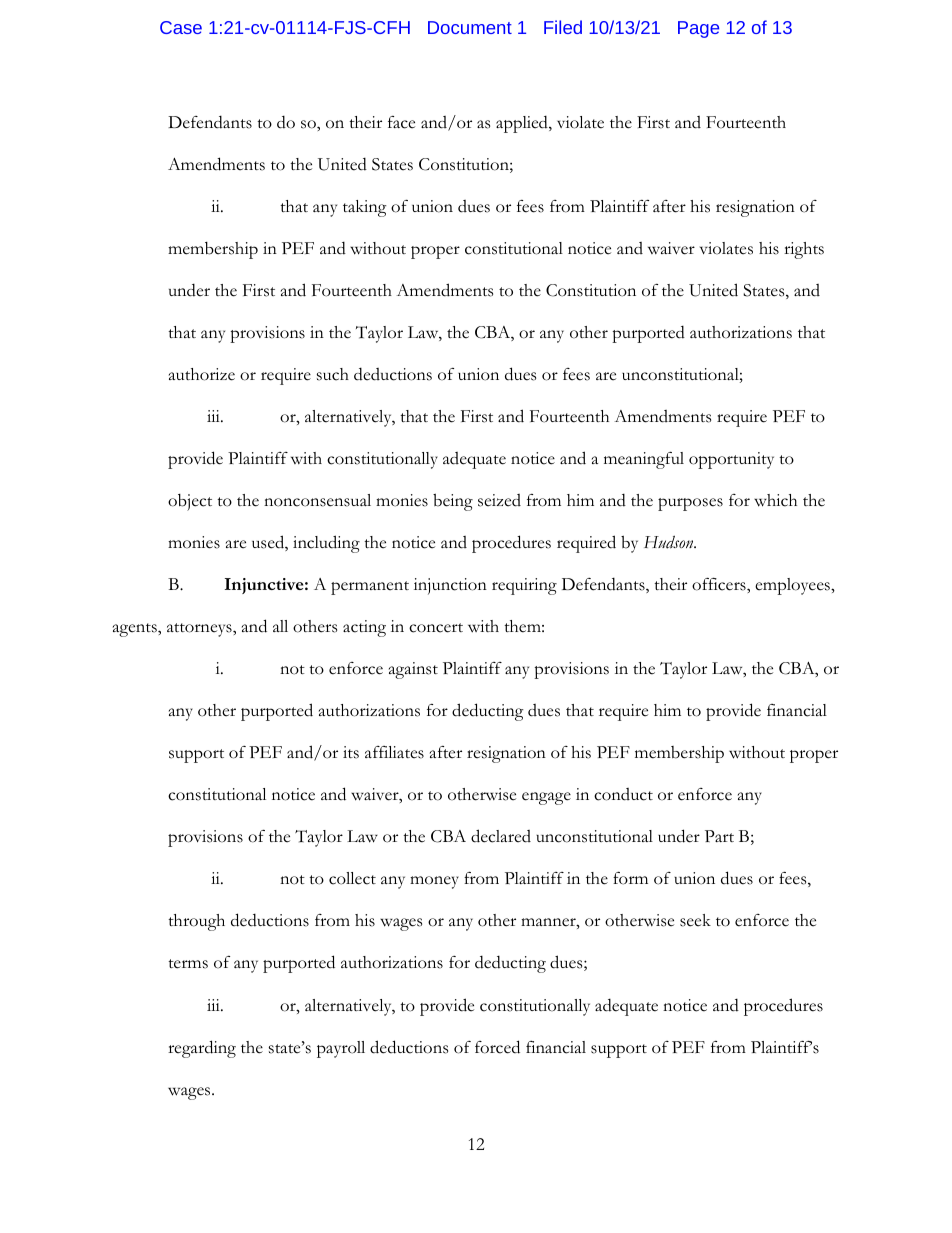 Image resolution: width=952 pixels, height=1233 pixels. What do you see at coordinates (497, 1047) in the page?
I see `forced` at bounding box center [497, 1047].
